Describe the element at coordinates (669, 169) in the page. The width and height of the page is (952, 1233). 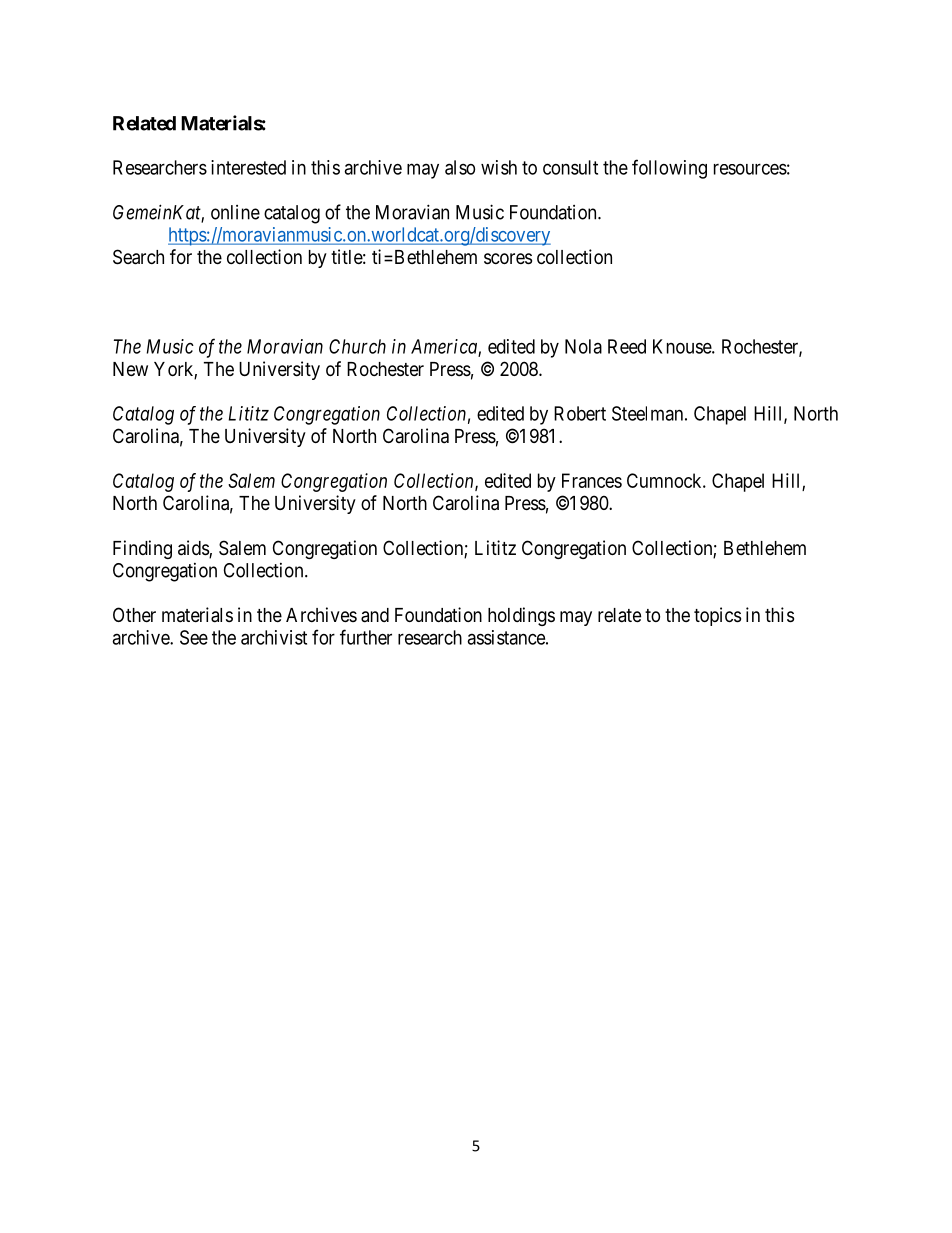
I see `following` at that location.
